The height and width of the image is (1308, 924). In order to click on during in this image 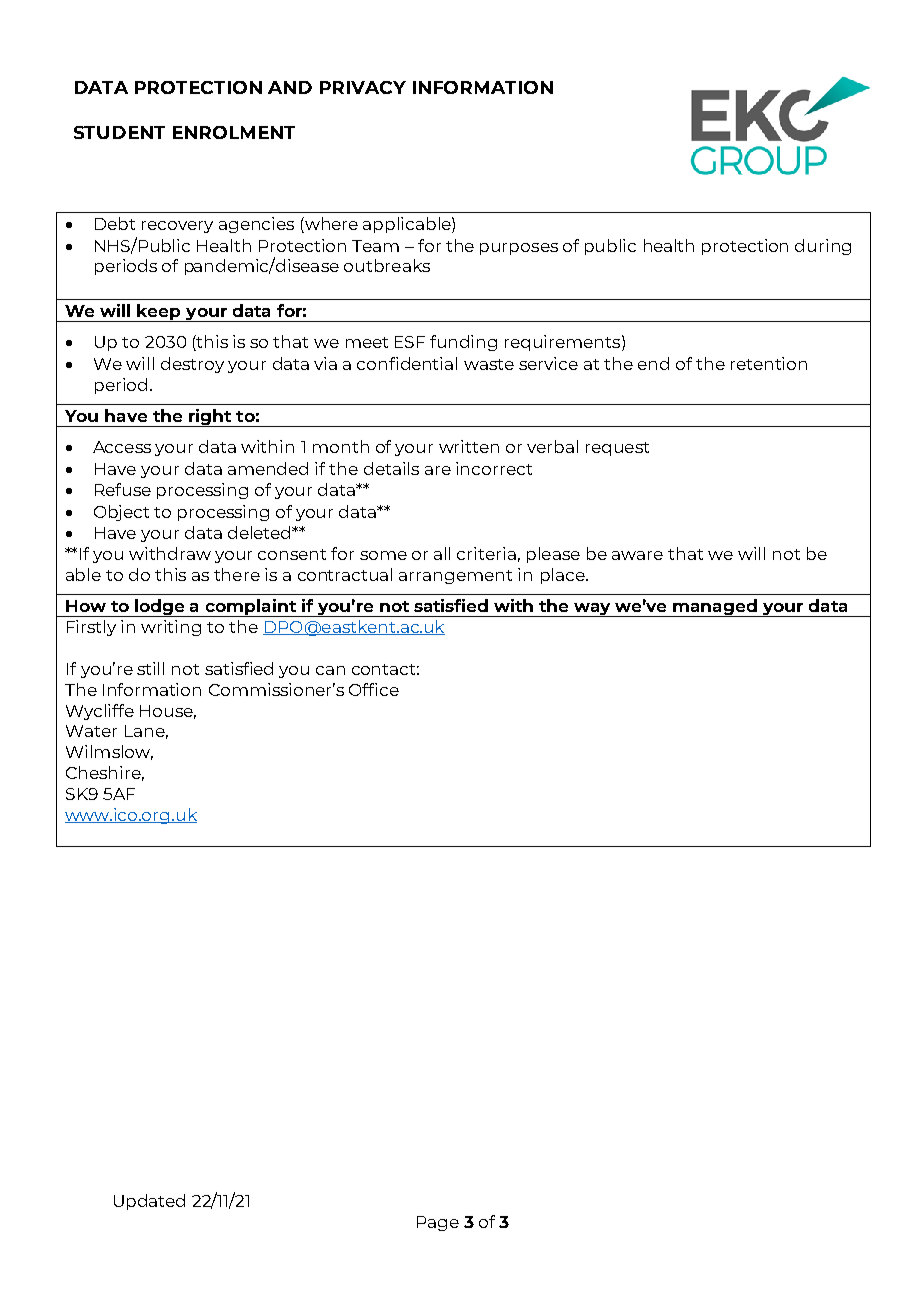, I will do `click(823, 247)`.
